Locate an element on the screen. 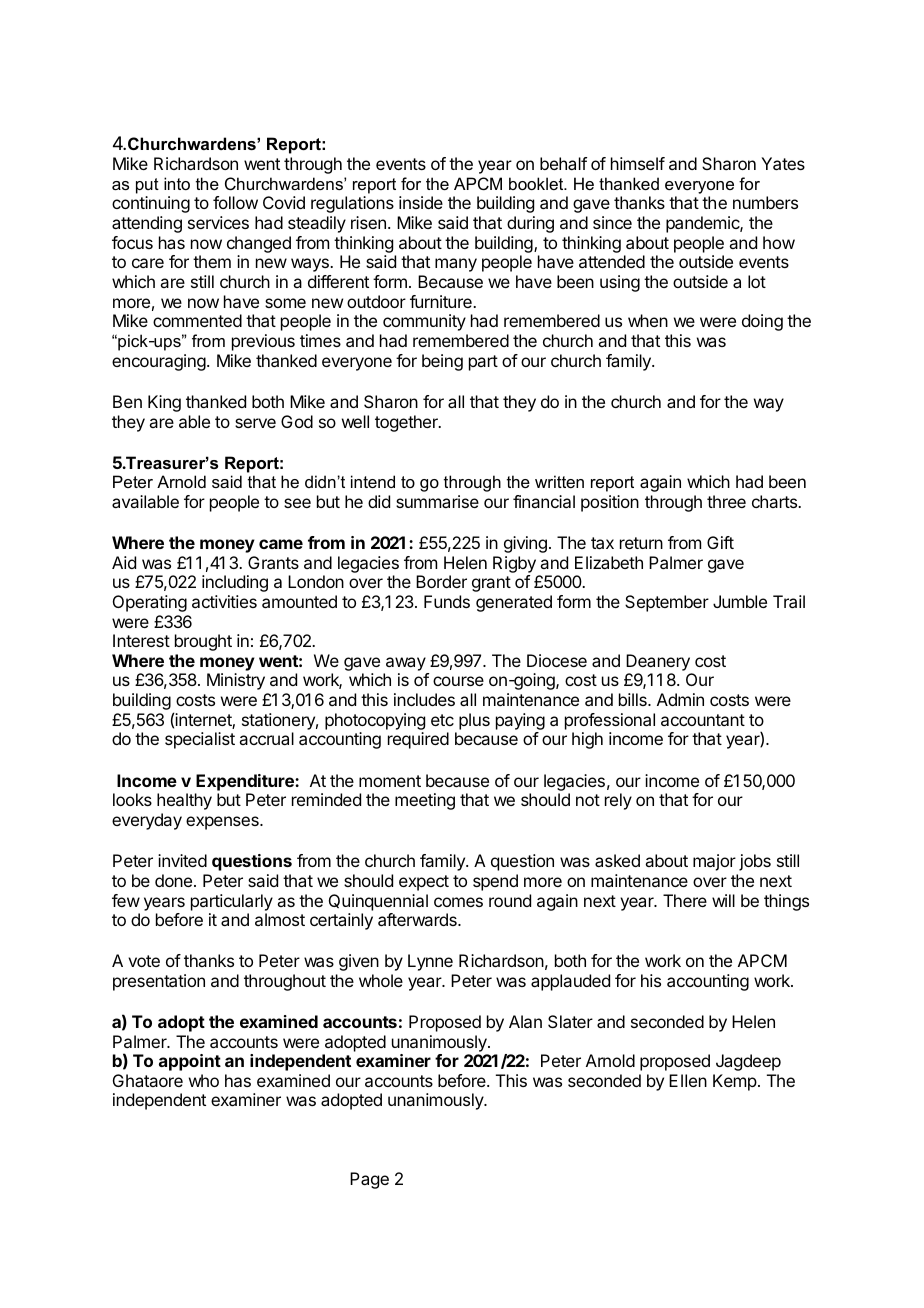 The height and width of the screenshot is (1308, 924). Ministry is located at coordinates (236, 681).
